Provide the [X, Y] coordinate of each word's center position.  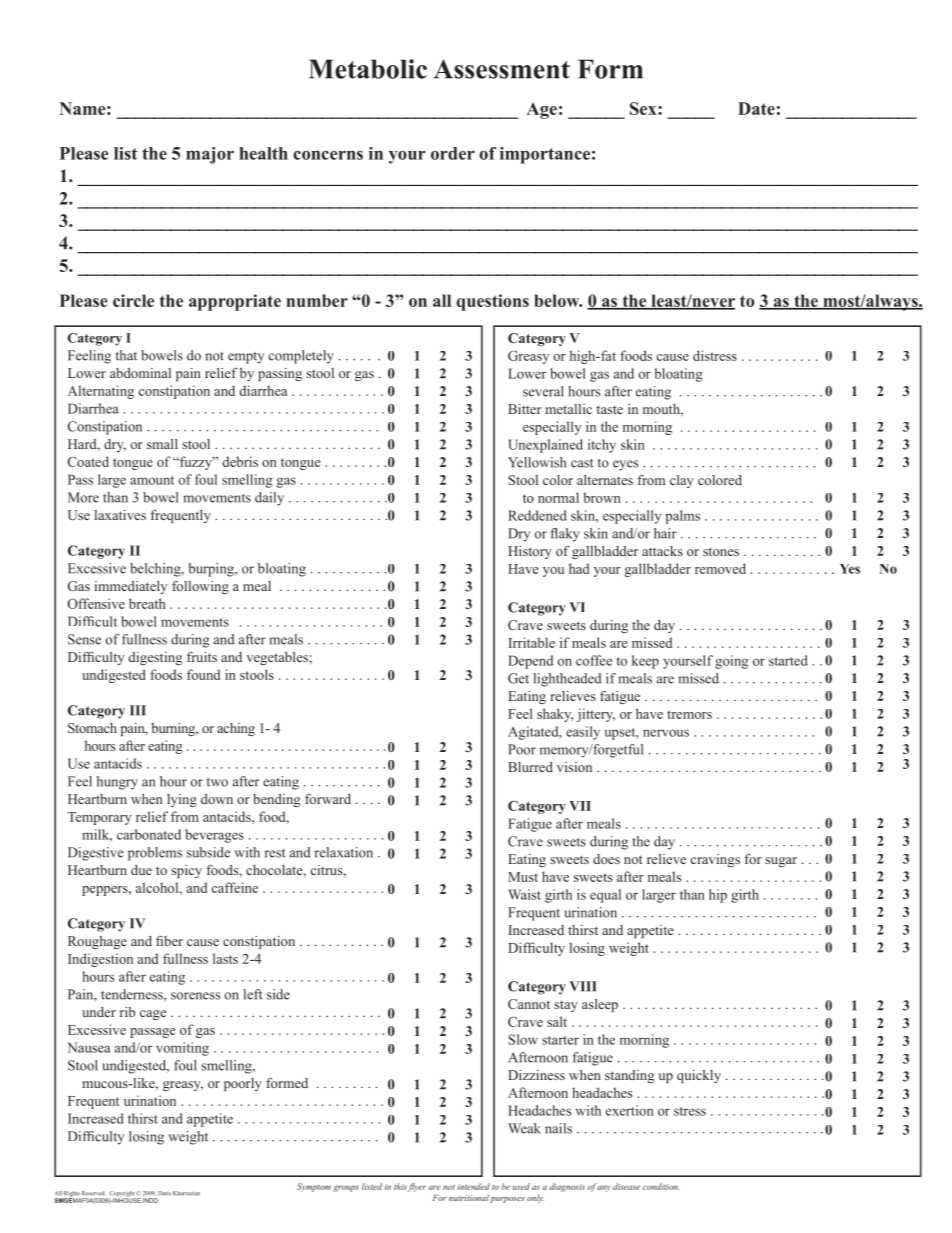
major [210, 155]
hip [718, 896]
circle [133, 300]
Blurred [530, 767]
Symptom [314, 1187]
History [530, 552]
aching [236, 729]
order [453, 153]
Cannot [529, 1004]
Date [756, 108]
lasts [225, 958]
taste [609, 409]
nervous [666, 733]
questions [492, 302]
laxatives [120, 515]
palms [682, 517]
